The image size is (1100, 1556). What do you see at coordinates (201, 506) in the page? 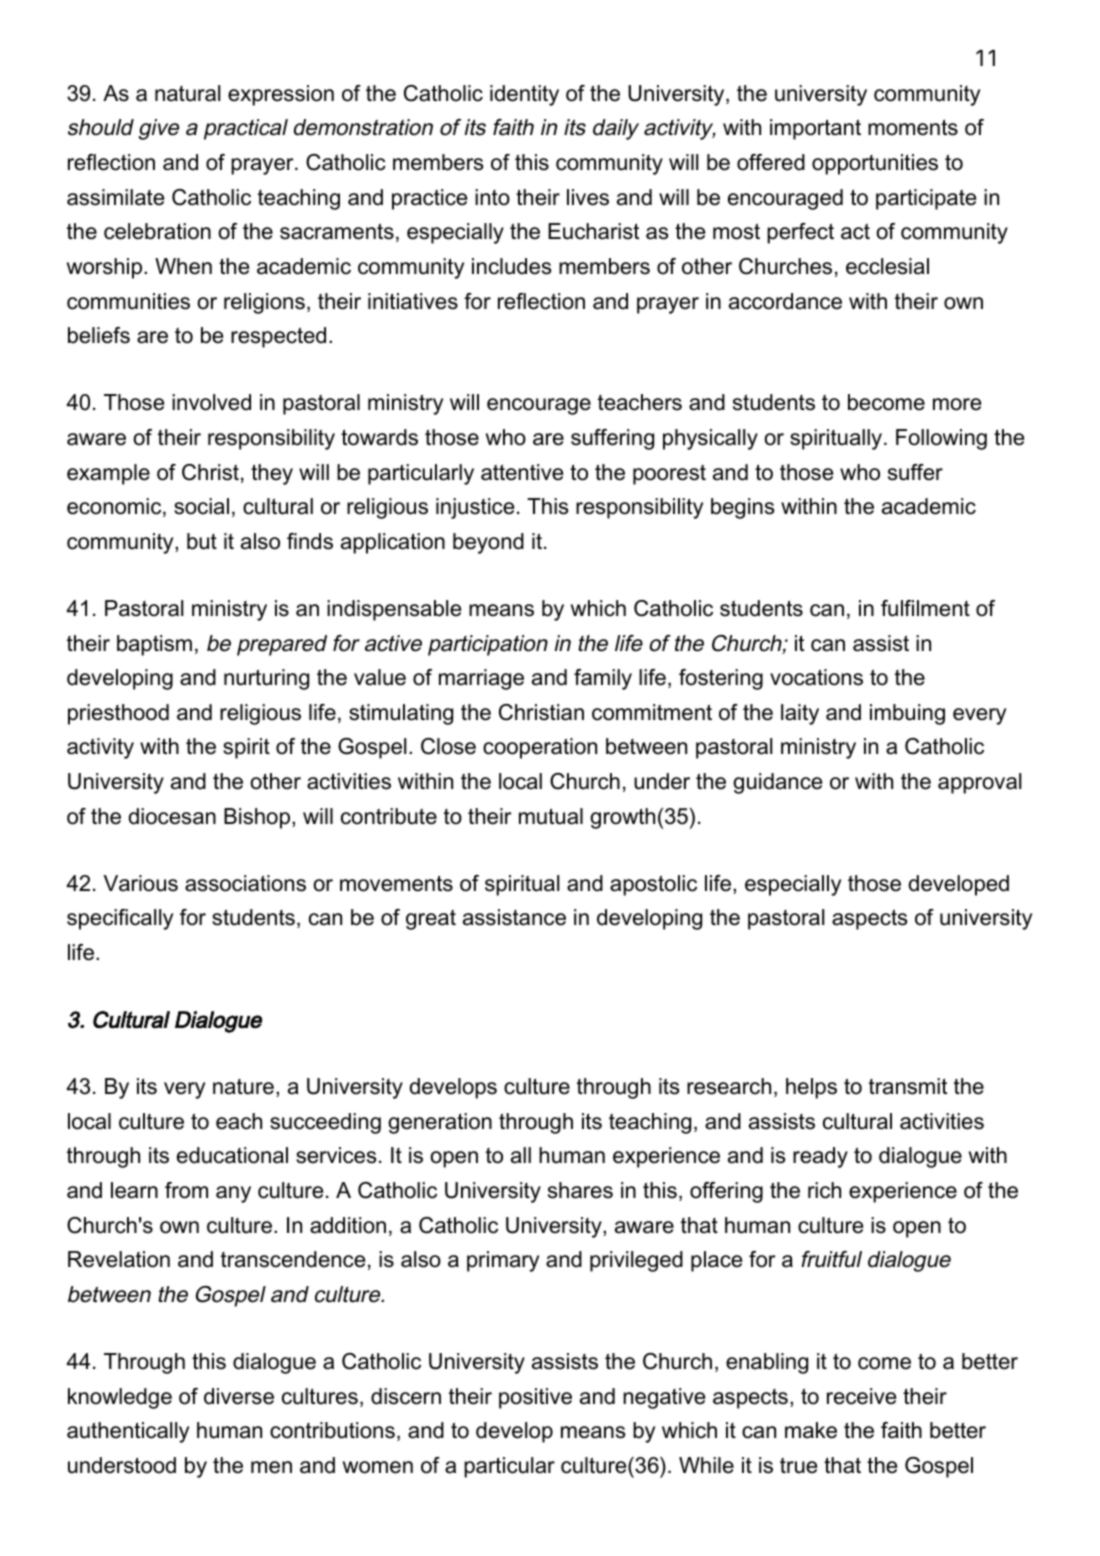
I see `social` at bounding box center [201, 506].
